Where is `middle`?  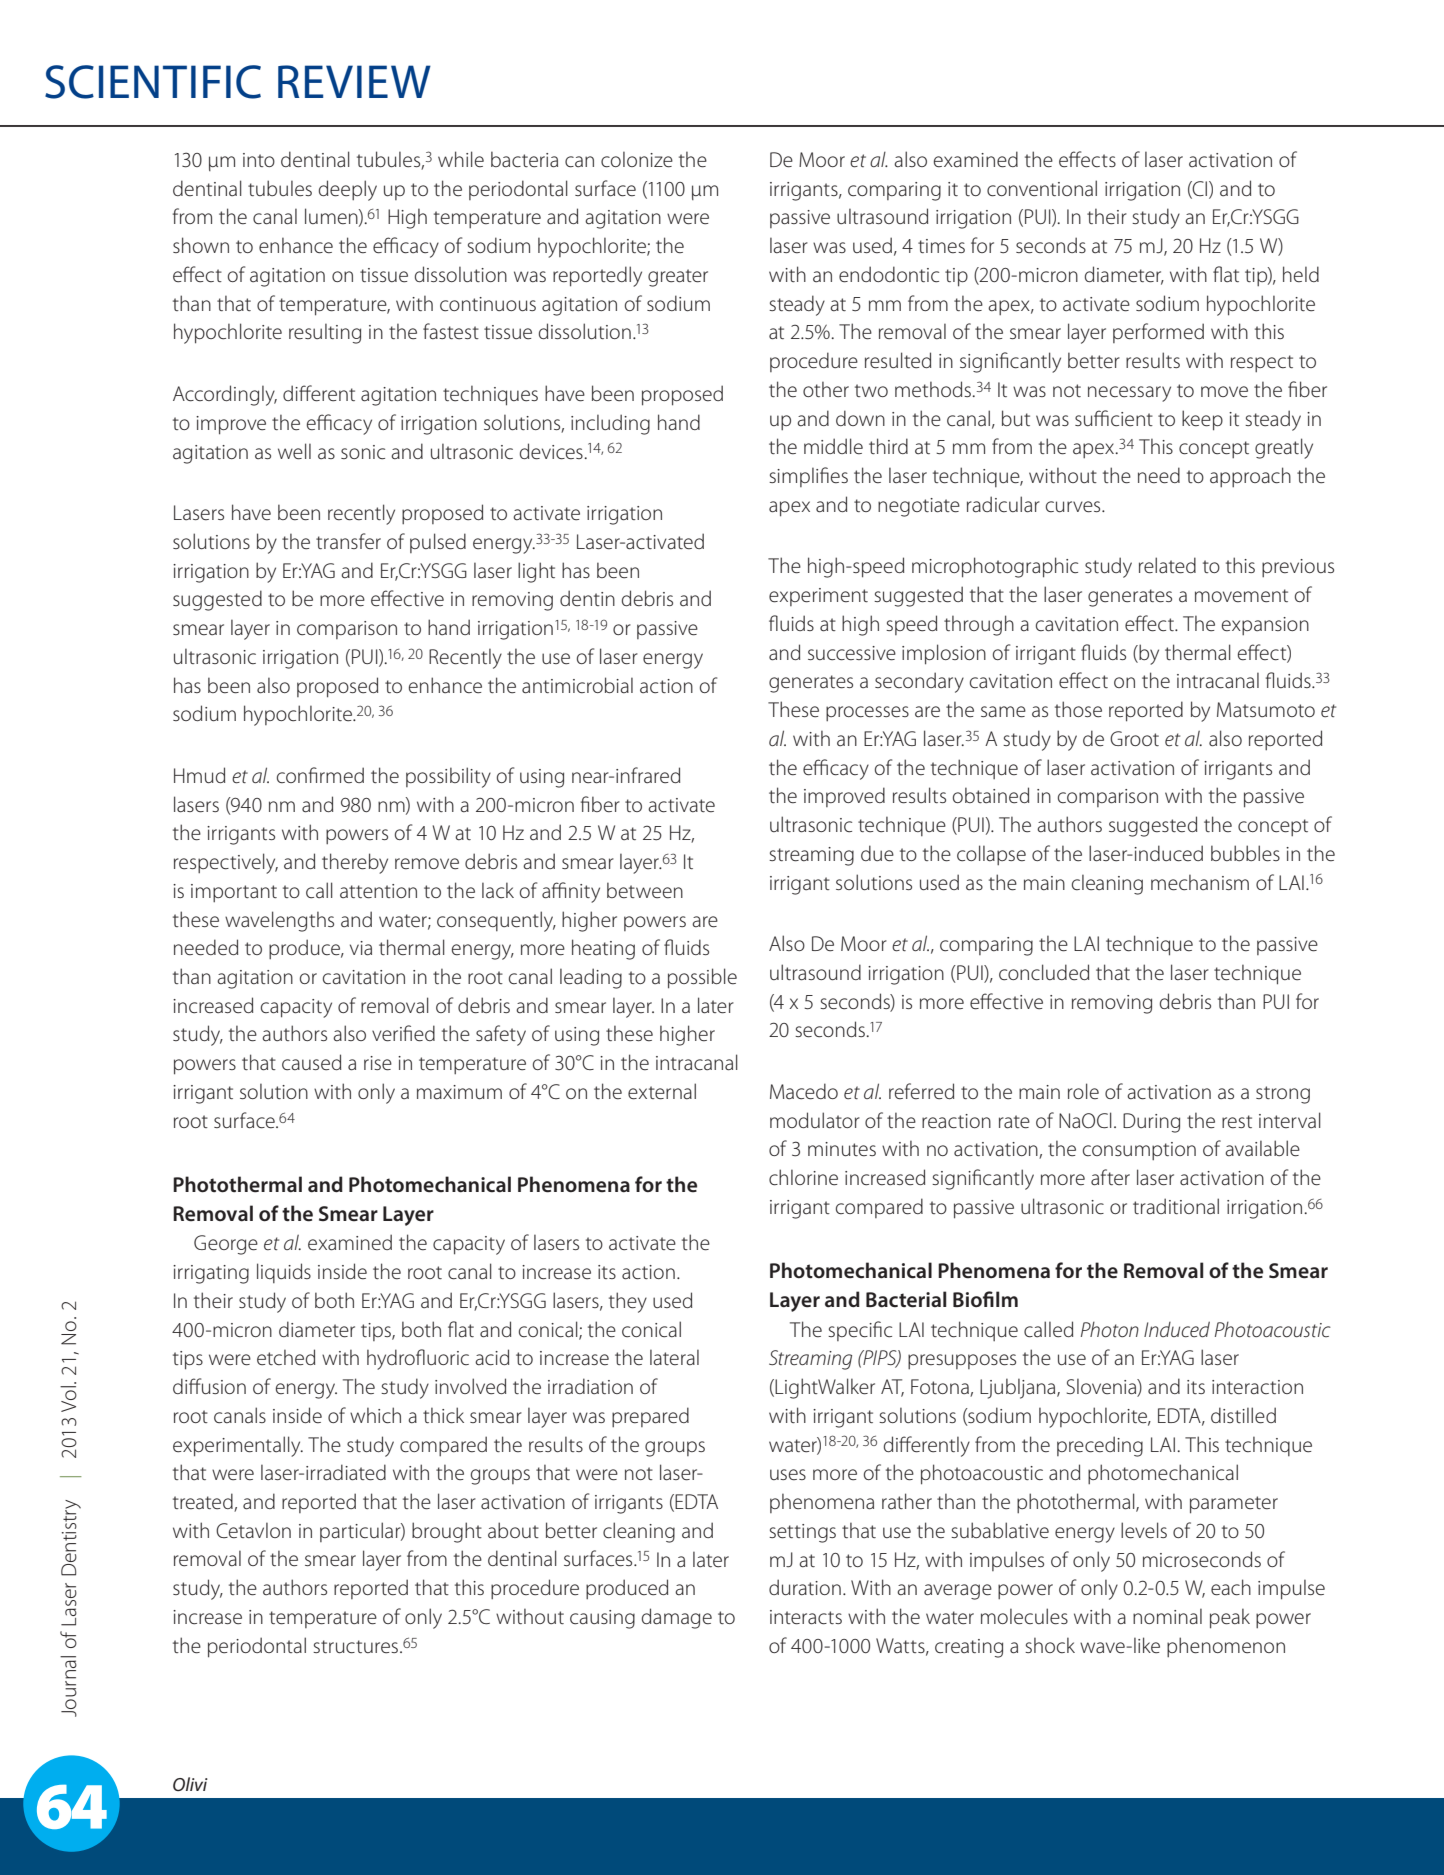
middle is located at coordinates (833, 446).
